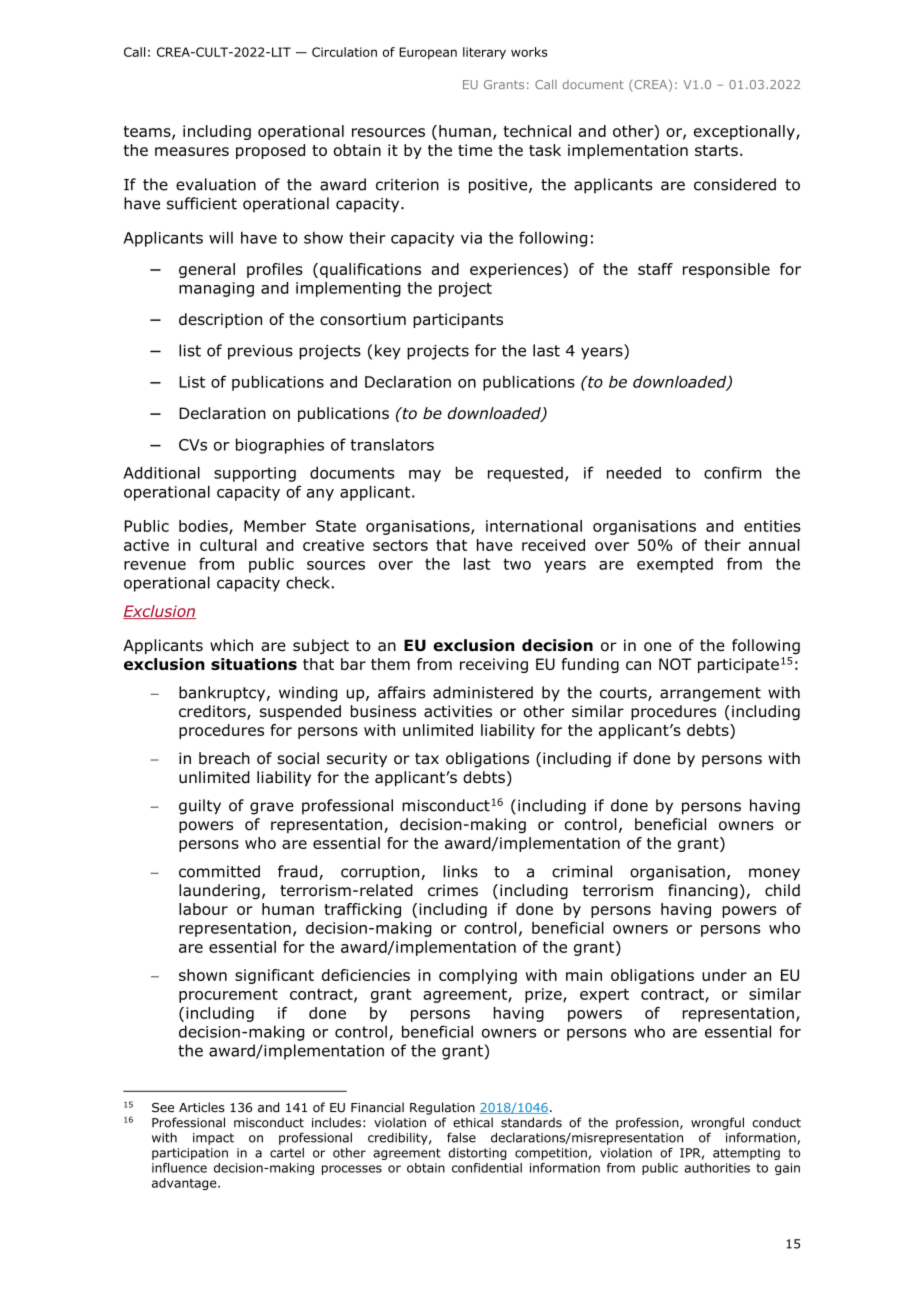 This image has height=1308, width=924. I want to click on may, so click(425, 476).
